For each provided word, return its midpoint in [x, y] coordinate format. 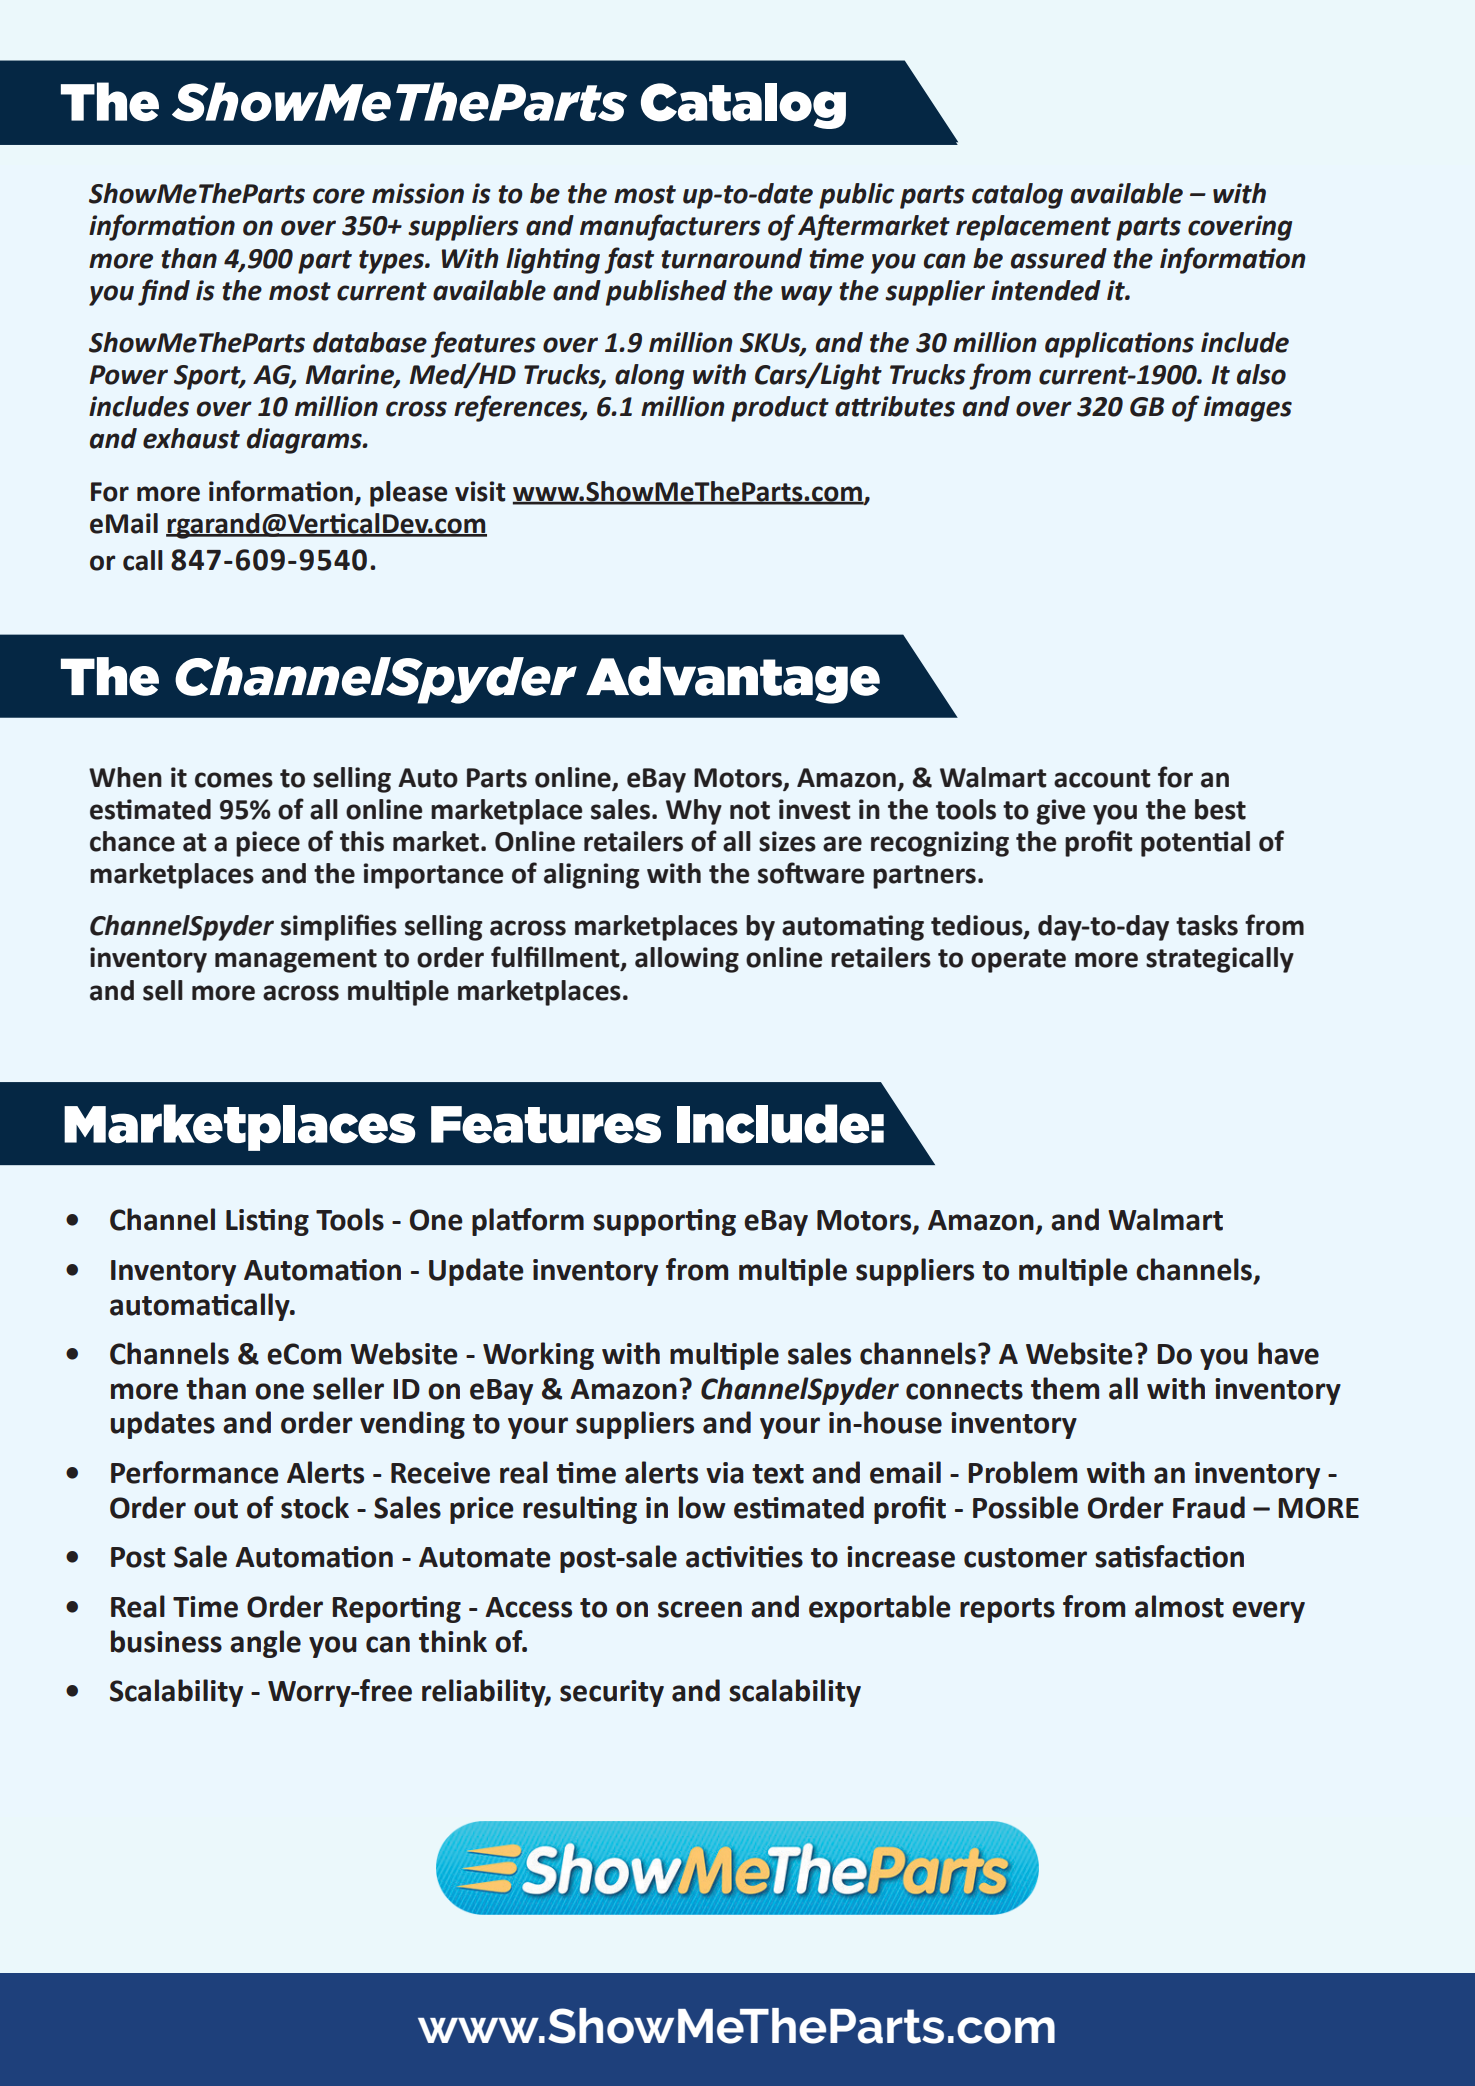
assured [1059, 258]
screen [700, 1609]
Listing [267, 1222]
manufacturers [670, 227]
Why [694, 812]
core [339, 196]
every [1268, 1612]
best [1220, 809]
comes [234, 780]
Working [538, 1356]
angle [265, 1644]
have [1288, 1353]
